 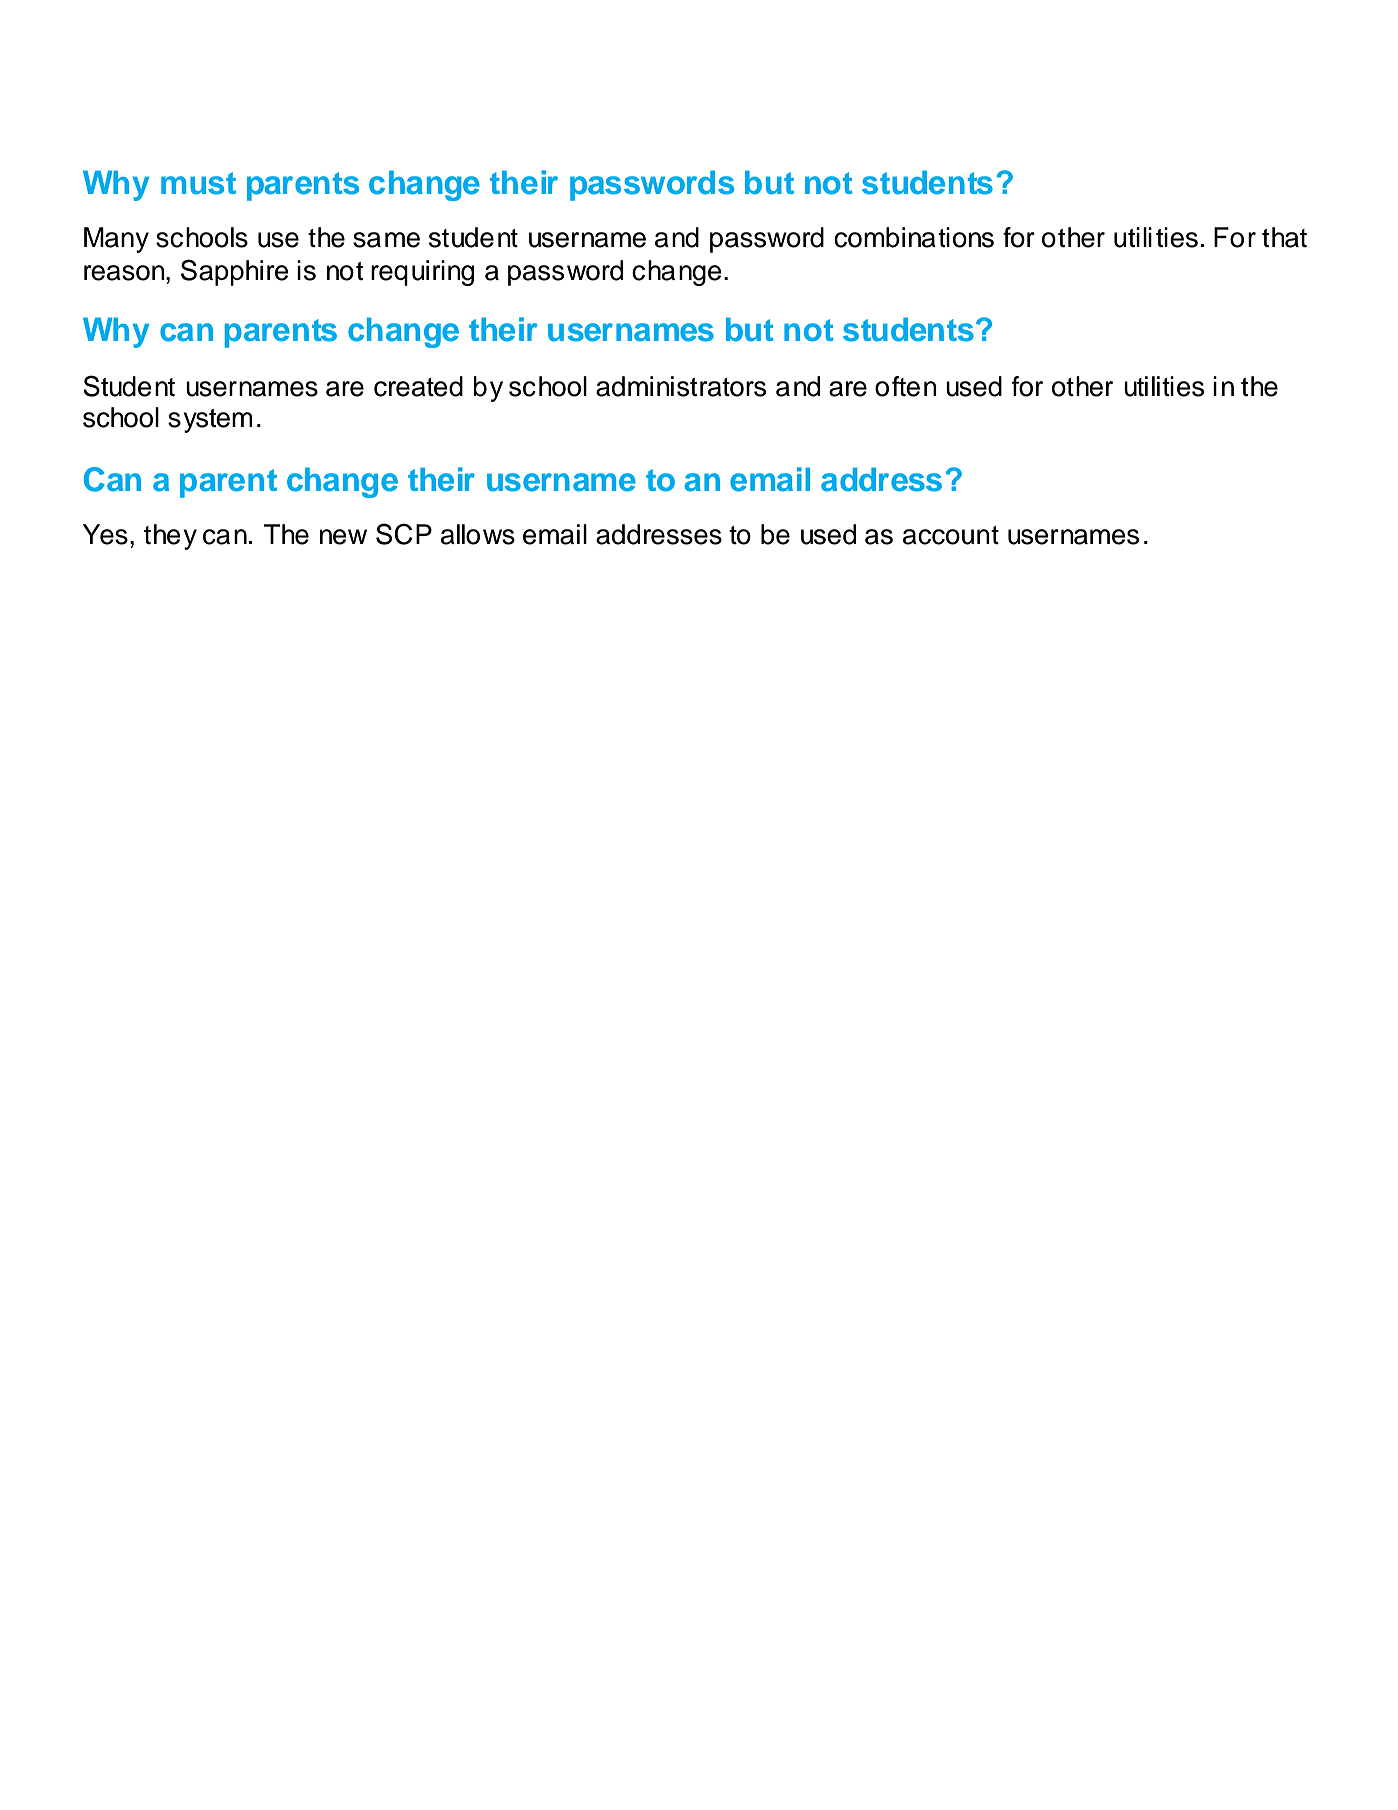 I want to click on Yes, so click(x=105, y=534).
